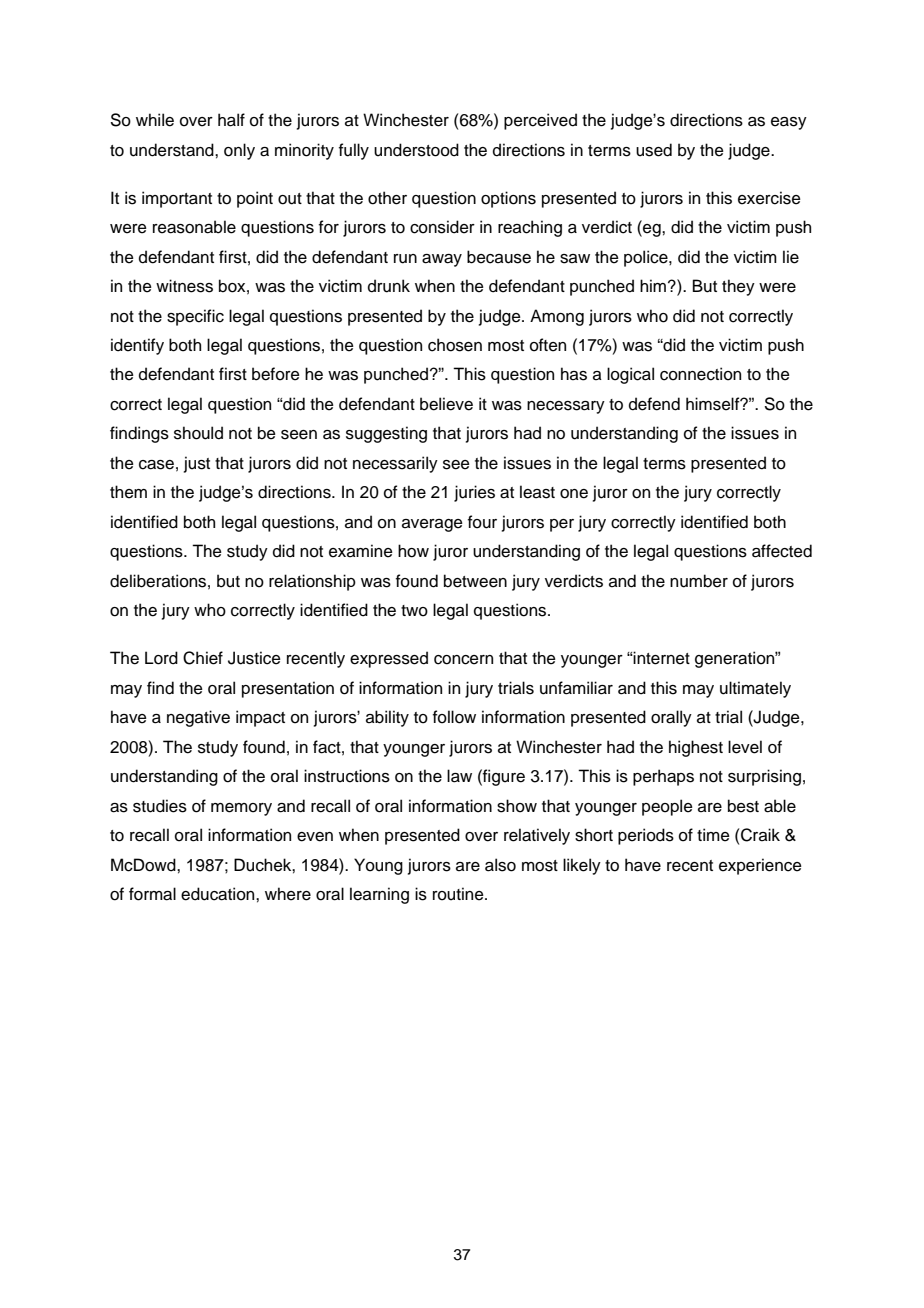 Image resolution: width=924 pixels, height=1308 pixels. I want to click on education, so click(219, 894).
